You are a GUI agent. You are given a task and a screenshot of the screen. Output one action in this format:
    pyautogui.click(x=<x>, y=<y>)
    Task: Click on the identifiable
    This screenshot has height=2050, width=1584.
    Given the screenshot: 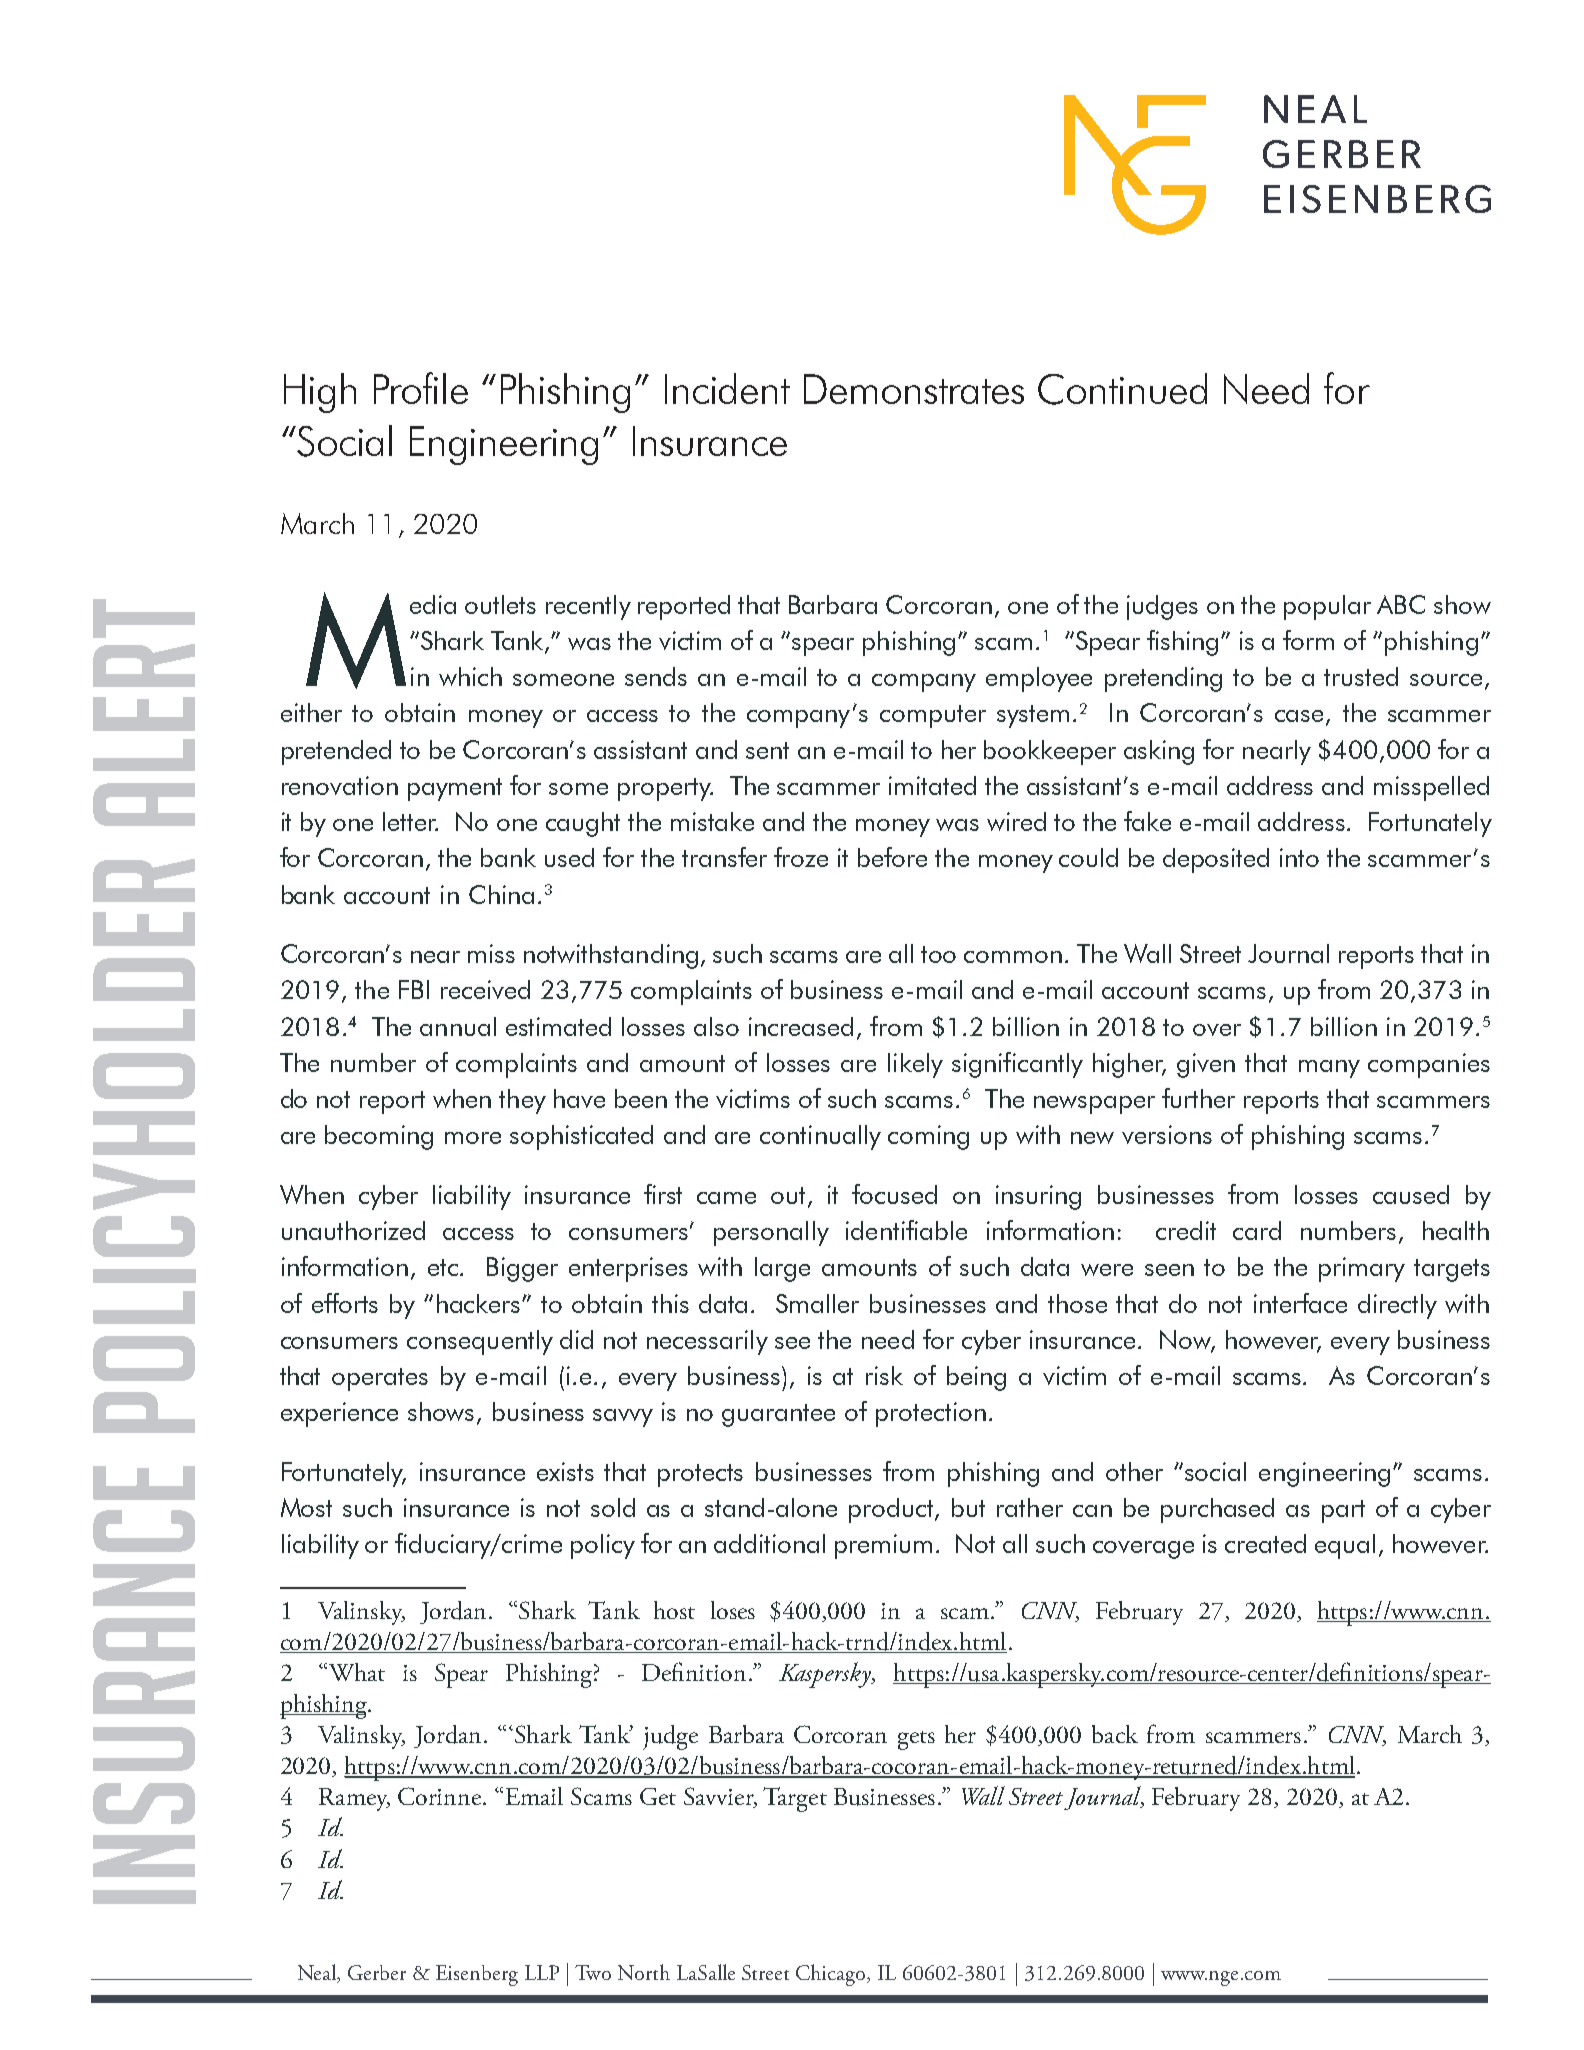 What is the action you would take?
    pyautogui.click(x=906, y=1230)
